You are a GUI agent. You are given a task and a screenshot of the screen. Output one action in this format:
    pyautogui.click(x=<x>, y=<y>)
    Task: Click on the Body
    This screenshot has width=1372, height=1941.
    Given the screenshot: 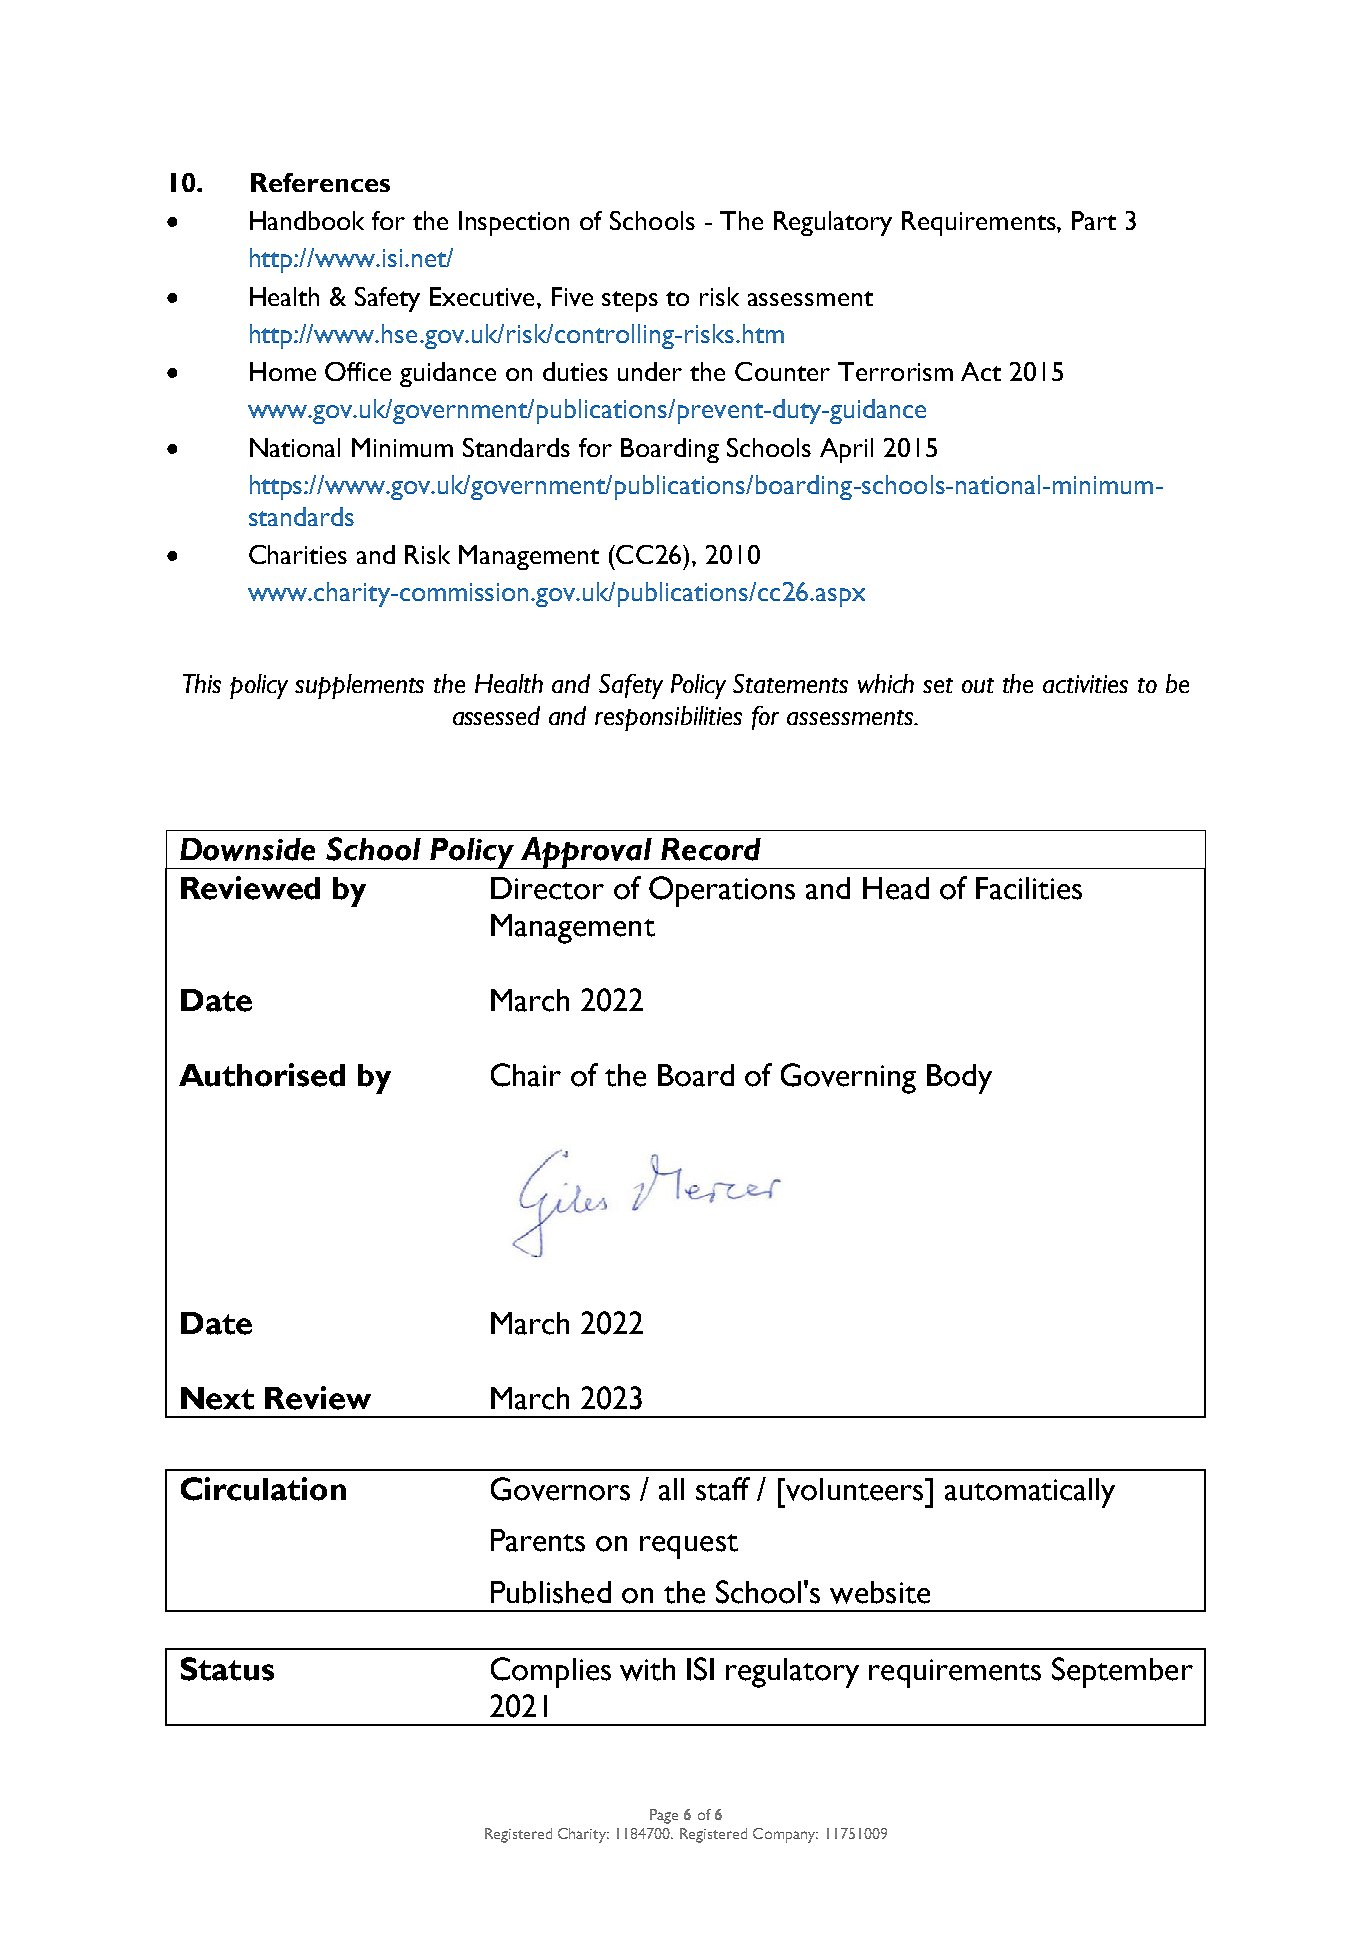 What is the action you would take?
    pyautogui.click(x=959, y=1079)
